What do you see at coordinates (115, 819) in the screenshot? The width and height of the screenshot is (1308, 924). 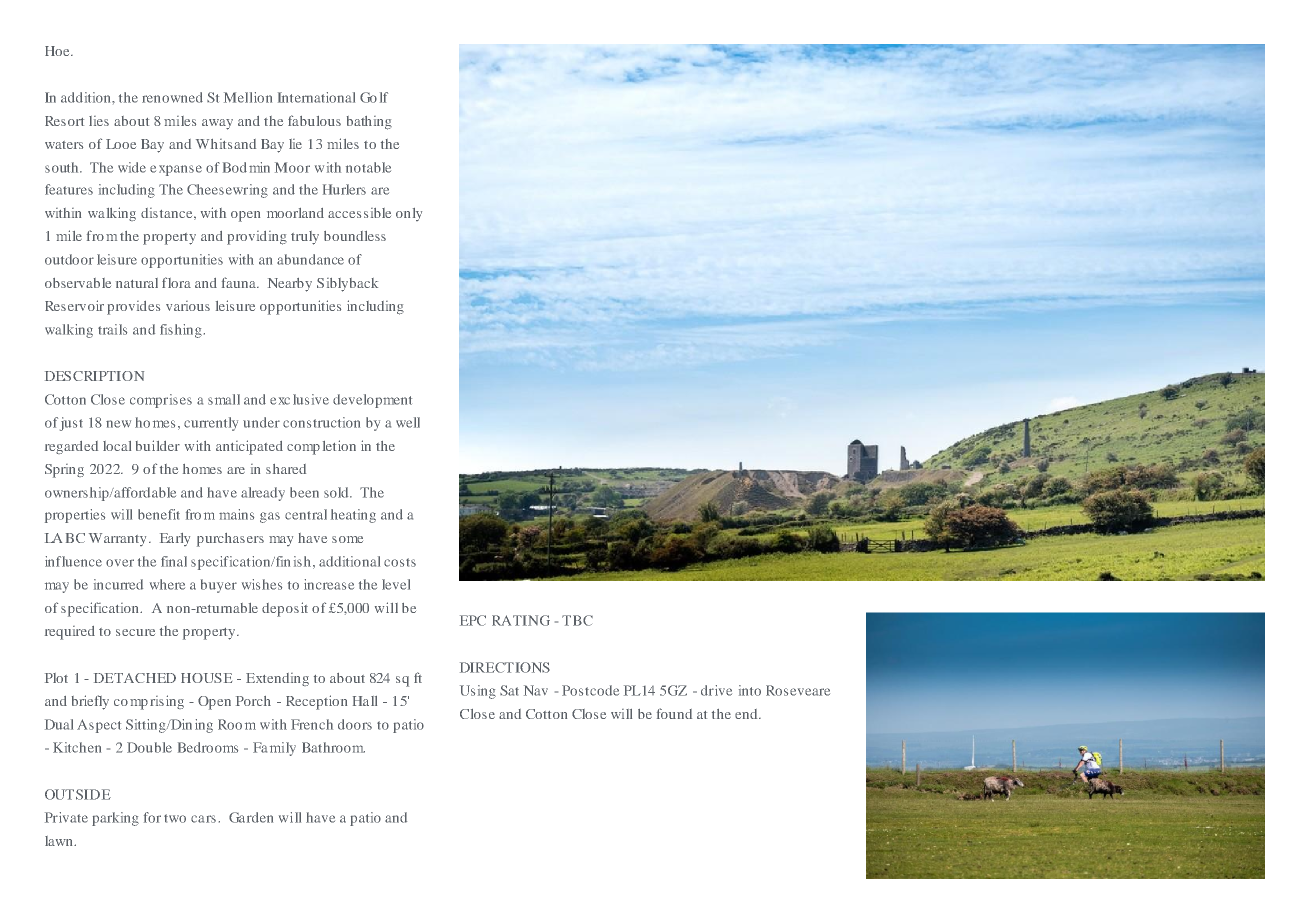 I see `parking` at bounding box center [115, 819].
